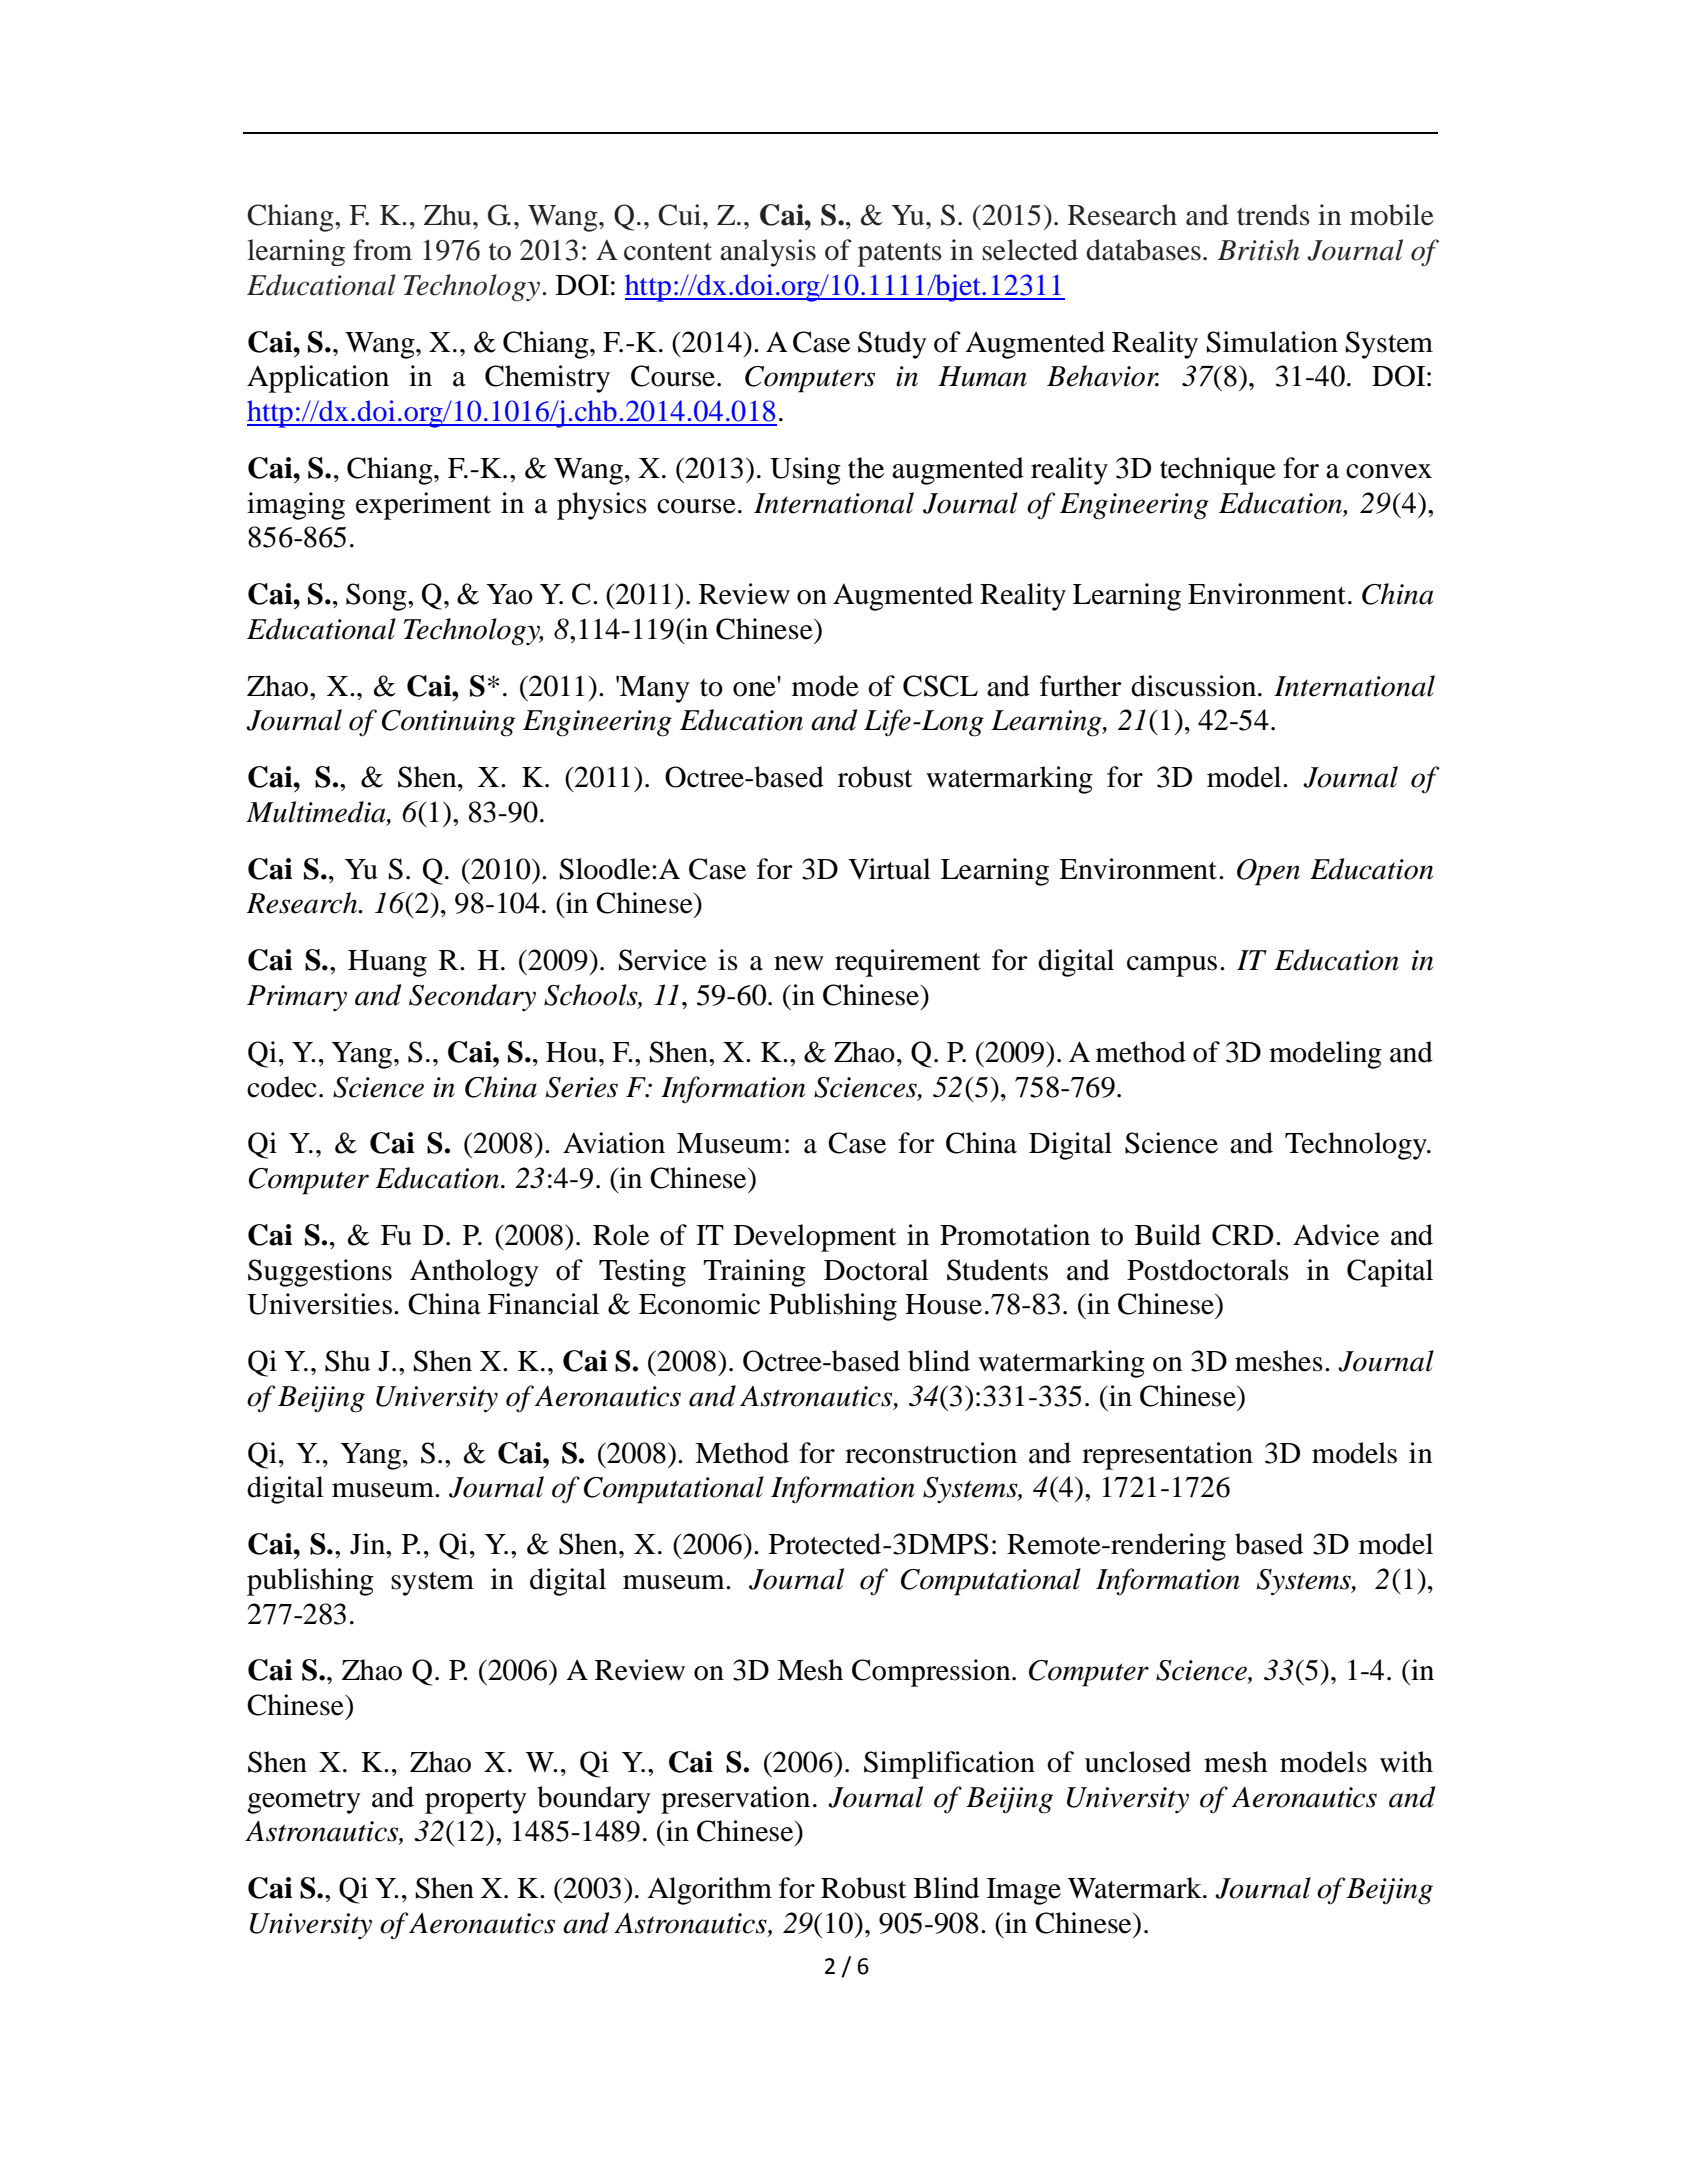 The width and height of the screenshot is (1681, 2176). What do you see at coordinates (1167, 1456) in the screenshot?
I see `representation` at bounding box center [1167, 1456].
